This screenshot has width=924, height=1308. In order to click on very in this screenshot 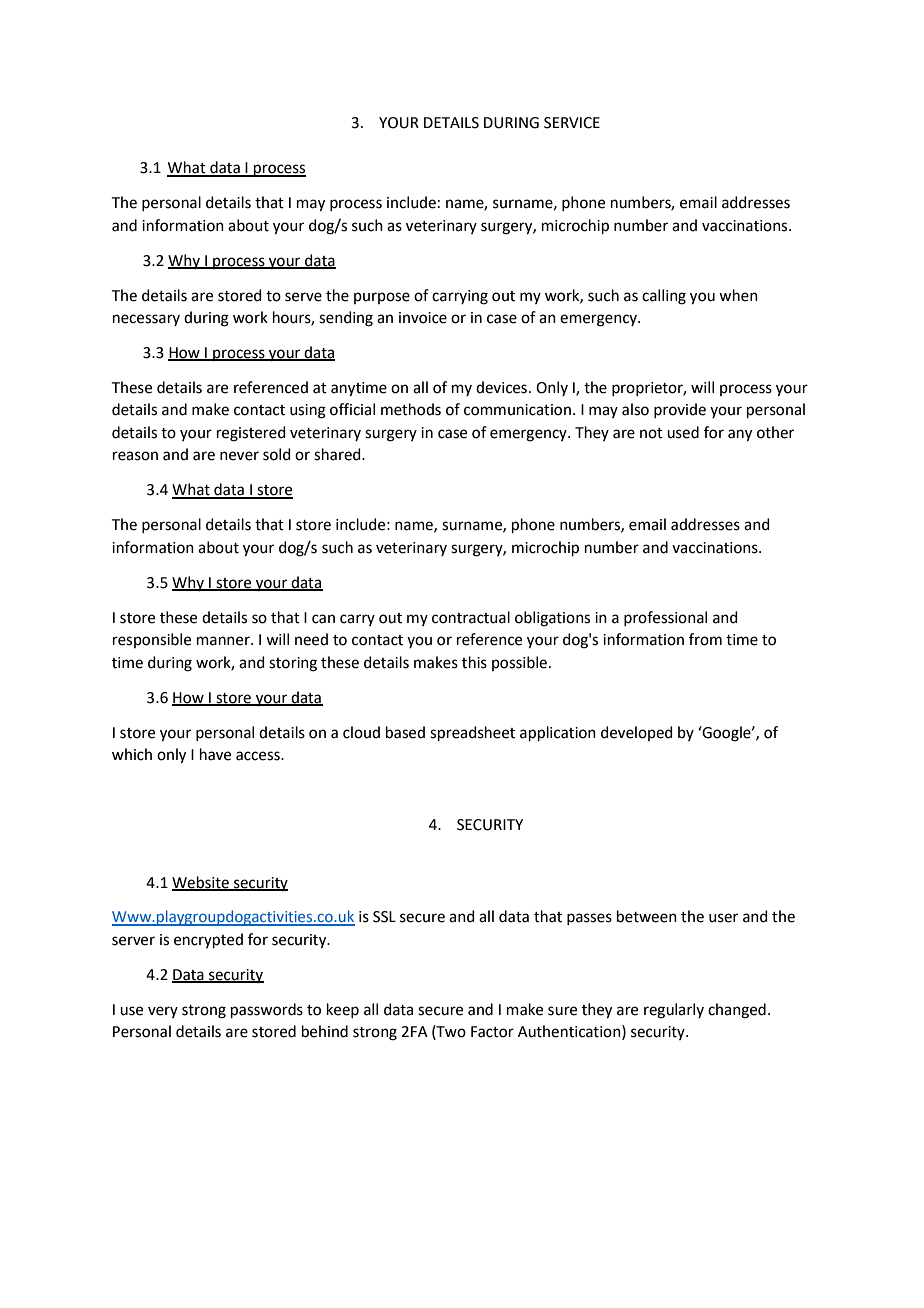, I will do `click(163, 1012)`.
